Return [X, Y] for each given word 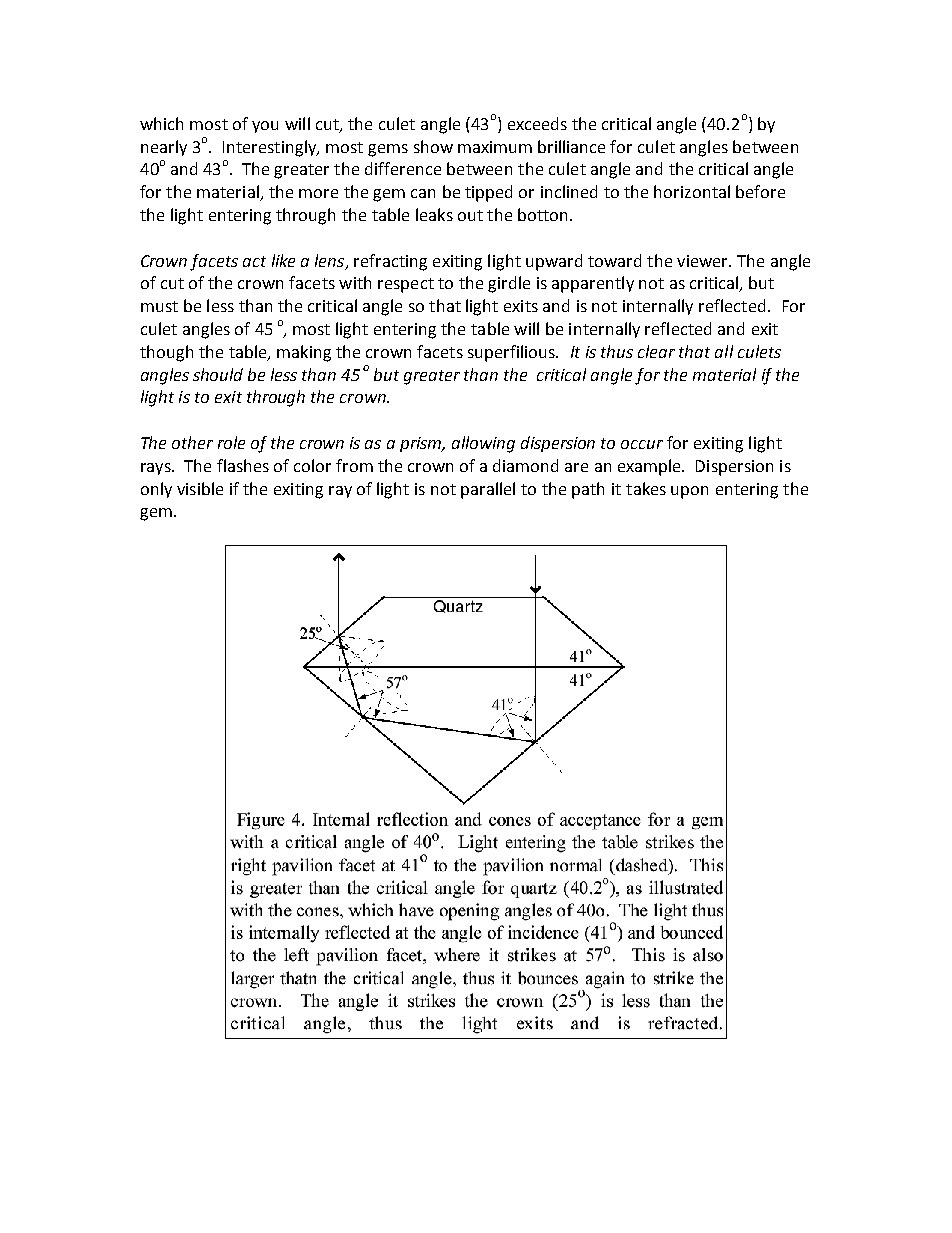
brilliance [571, 146]
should [218, 374]
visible [200, 488]
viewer [703, 261]
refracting [390, 262]
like [283, 260]
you [265, 127]
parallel [488, 490]
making [304, 353]
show [433, 146]
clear [656, 351]
